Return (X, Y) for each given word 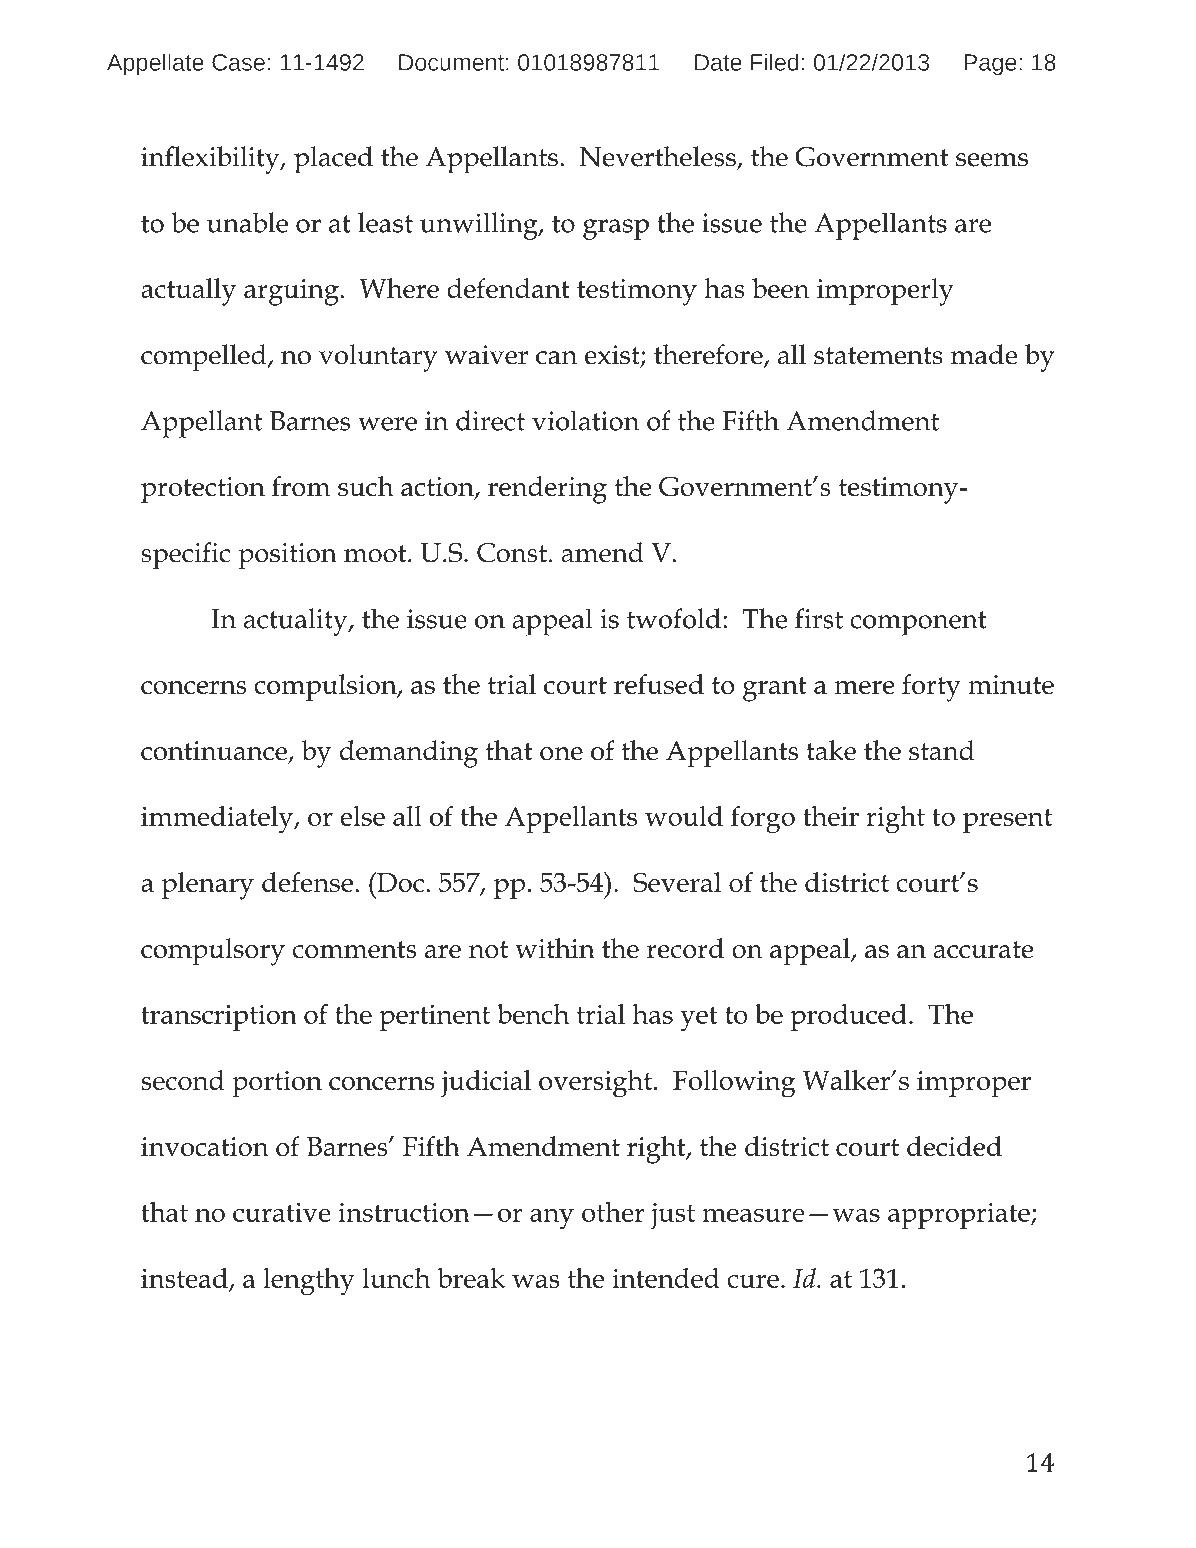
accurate (983, 950)
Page (990, 64)
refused (659, 684)
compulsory (213, 952)
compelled (205, 358)
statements (878, 356)
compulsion (326, 687)
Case (238, 62)
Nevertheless (659, 157)
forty (931, 688)
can (556, 358)
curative (282, 1212)
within (555, 948)
